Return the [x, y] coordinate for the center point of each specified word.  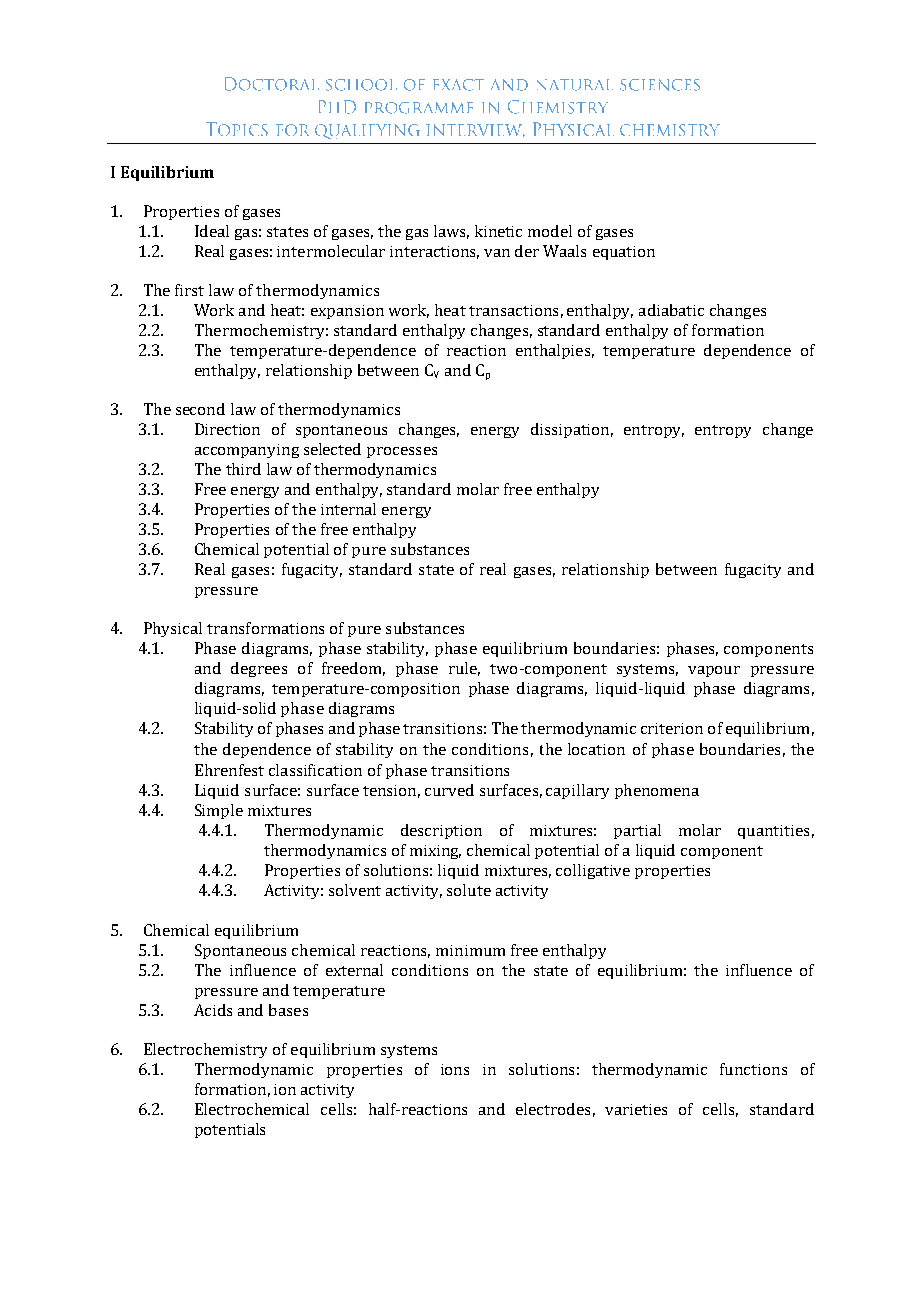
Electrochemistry [205, 1050]
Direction [227, 429]
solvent [355, 890]
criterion [672, 728]
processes [402, 452]
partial [637, 831]
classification [315, 770]
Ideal [212, 231]
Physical [173, 629]
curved [449, 790]
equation [624, 253]
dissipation [572, 430]
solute [469, 890]
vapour [714, 671]
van [497, 253]
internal [348, 509]
